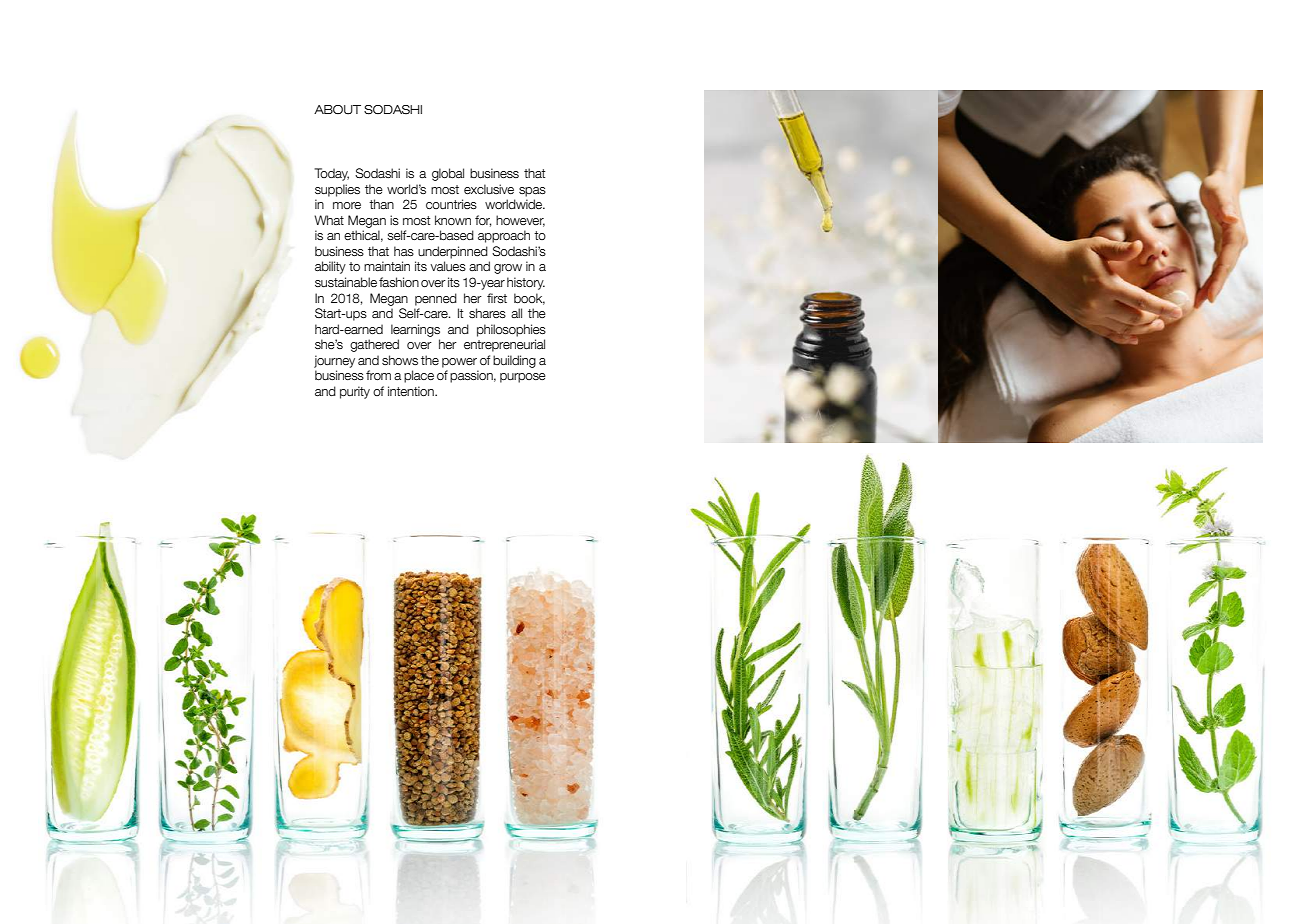  What do you see at coordinates (415, 330) in the screenshot?
I see `learnings` at bounding box center [415, 330].
